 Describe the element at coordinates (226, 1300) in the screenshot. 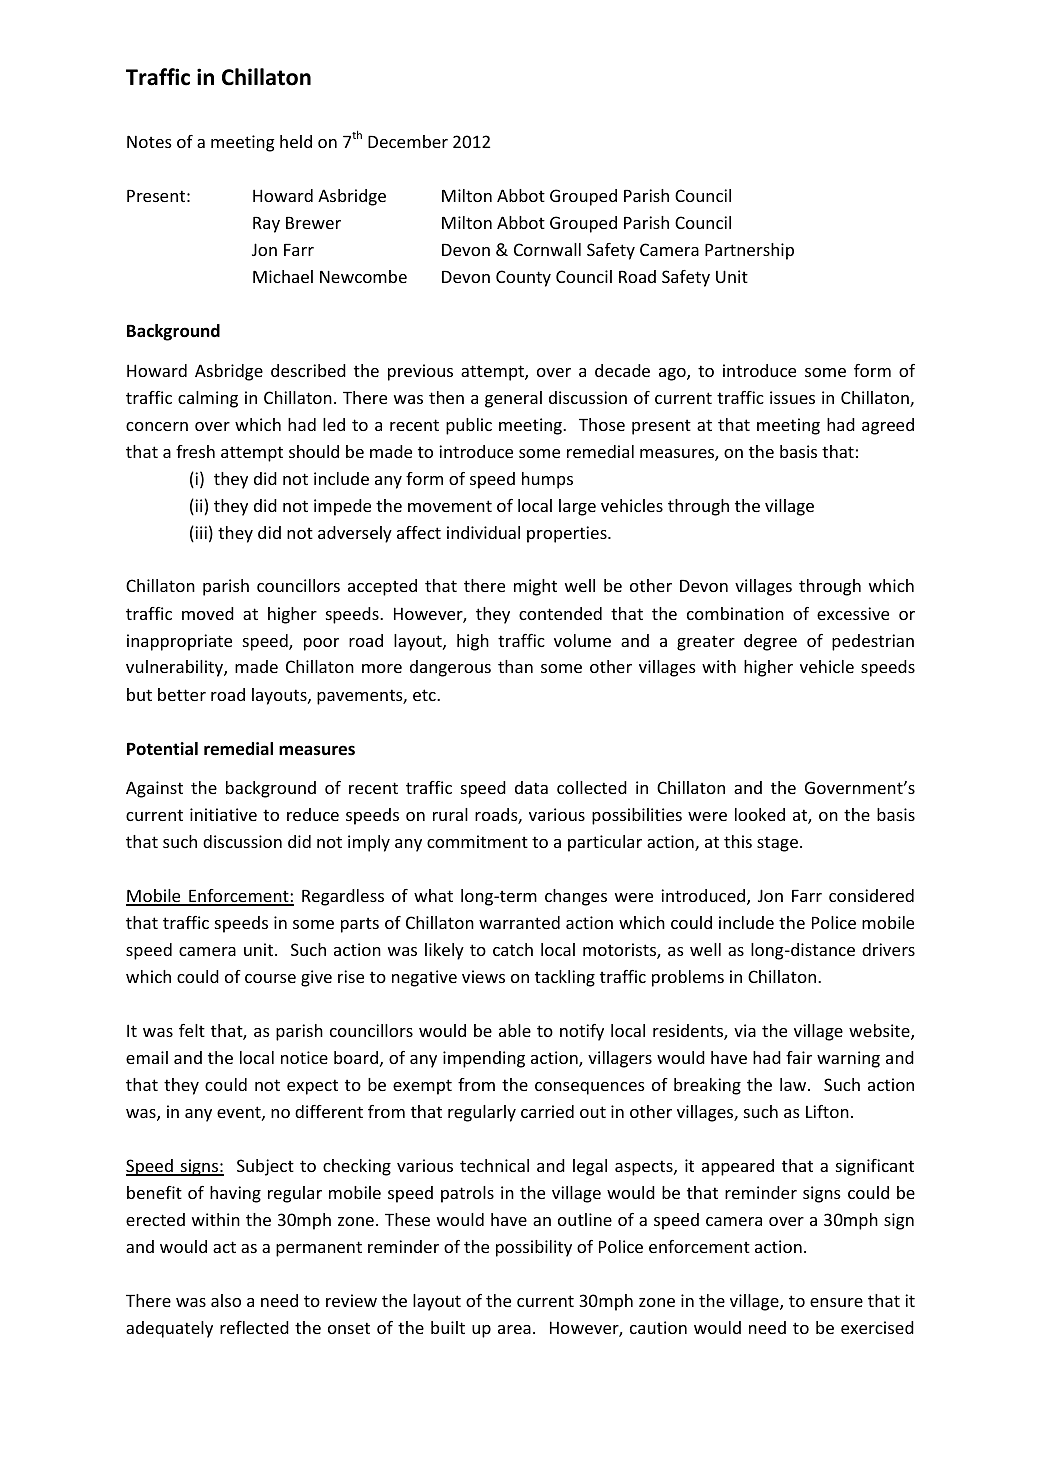

I see `also` at that location.
